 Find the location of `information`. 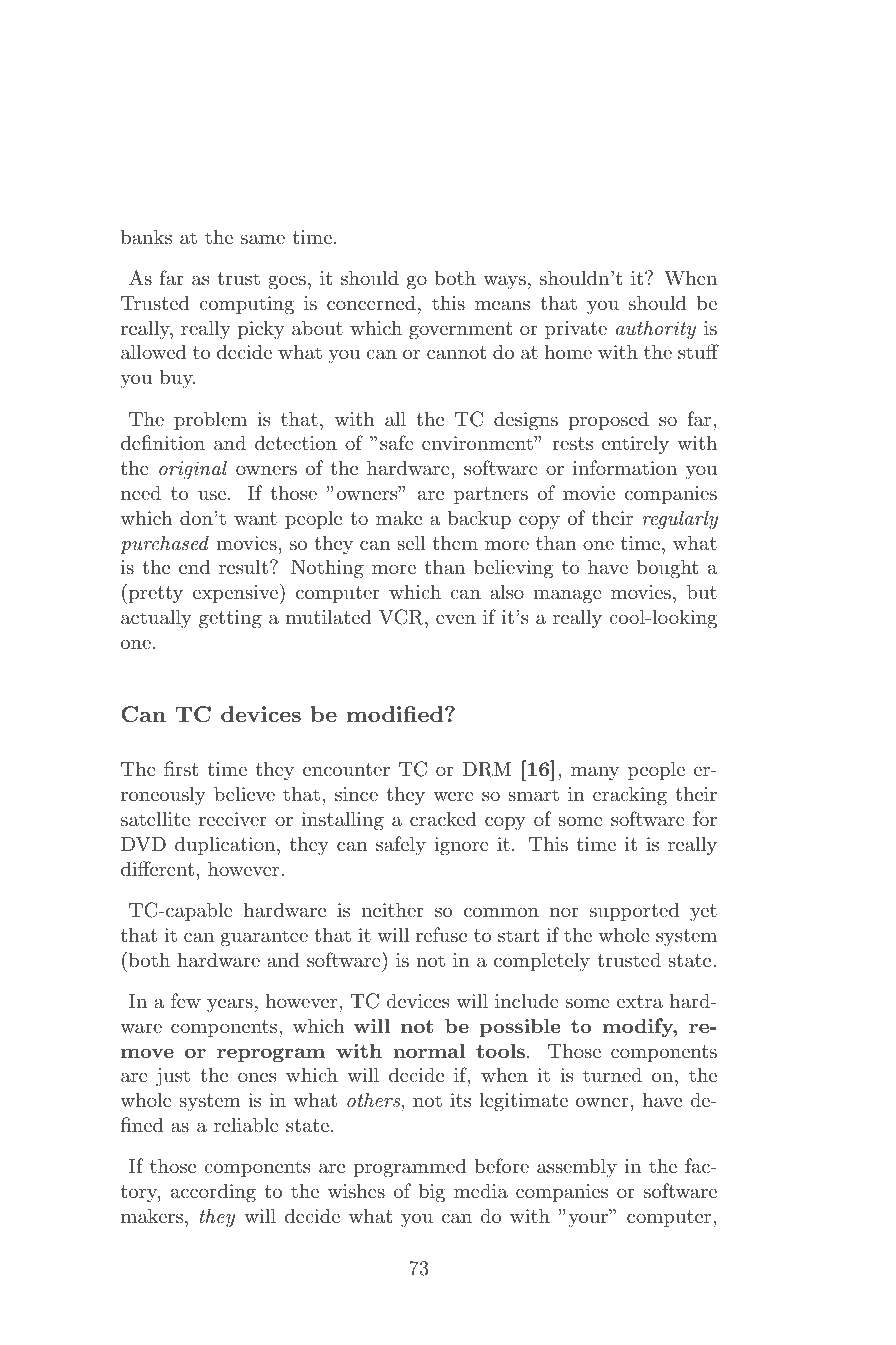

information is located at coordinates (625, 468).
